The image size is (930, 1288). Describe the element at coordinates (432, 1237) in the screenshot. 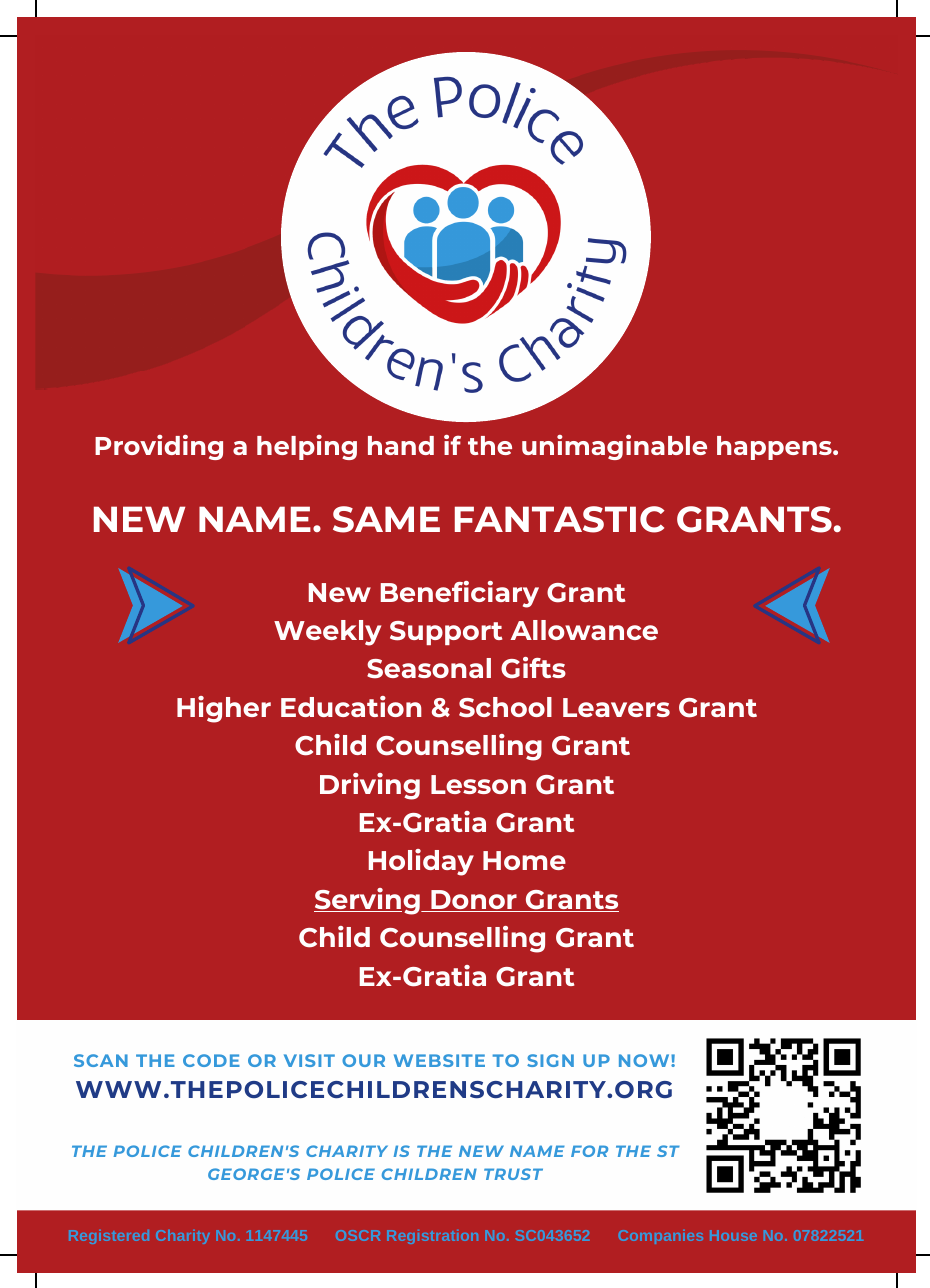

I see `Registration` at that location.
